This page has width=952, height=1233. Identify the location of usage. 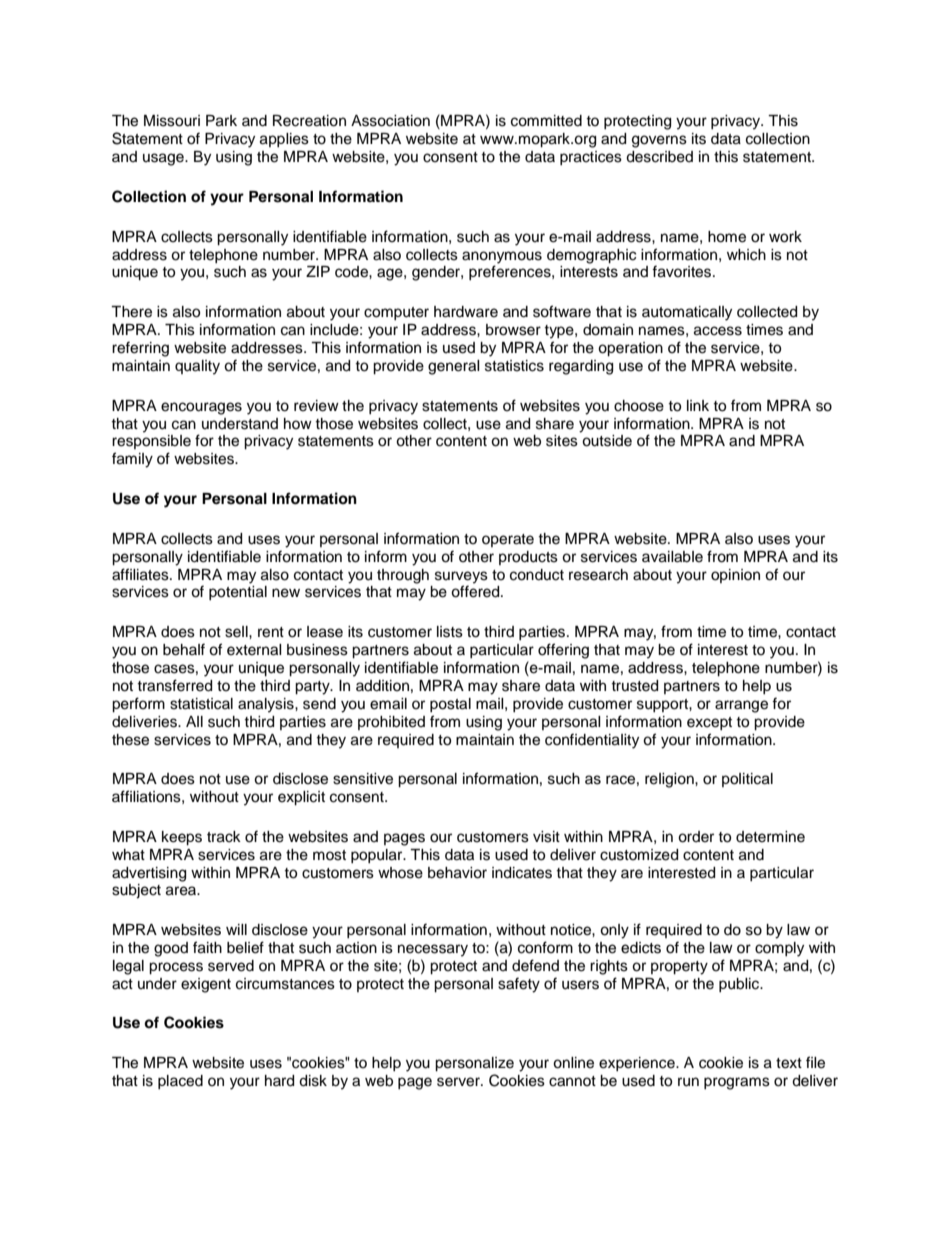
(164, 159).
